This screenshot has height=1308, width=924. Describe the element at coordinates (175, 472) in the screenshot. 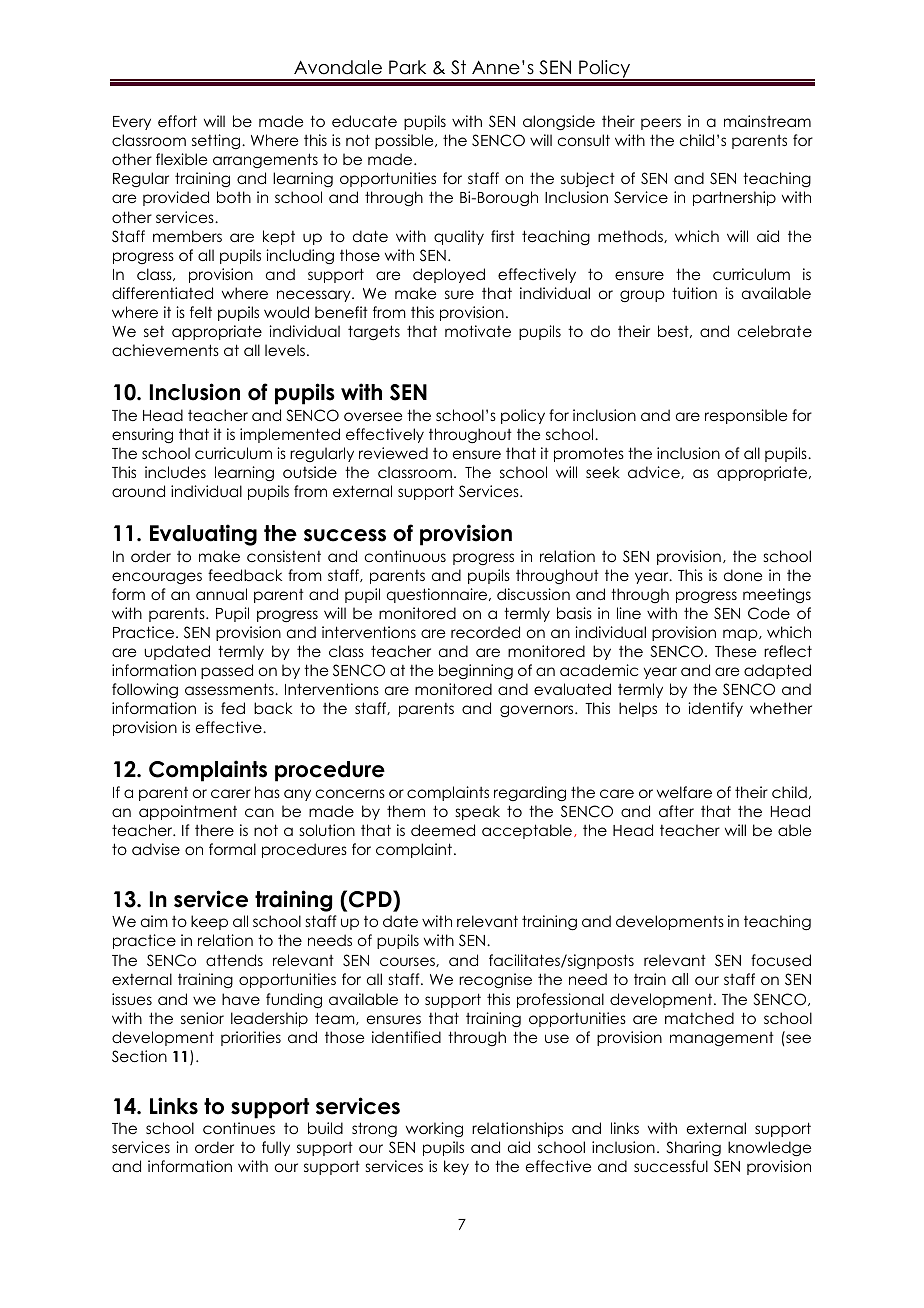

I see `includes` at that location.
